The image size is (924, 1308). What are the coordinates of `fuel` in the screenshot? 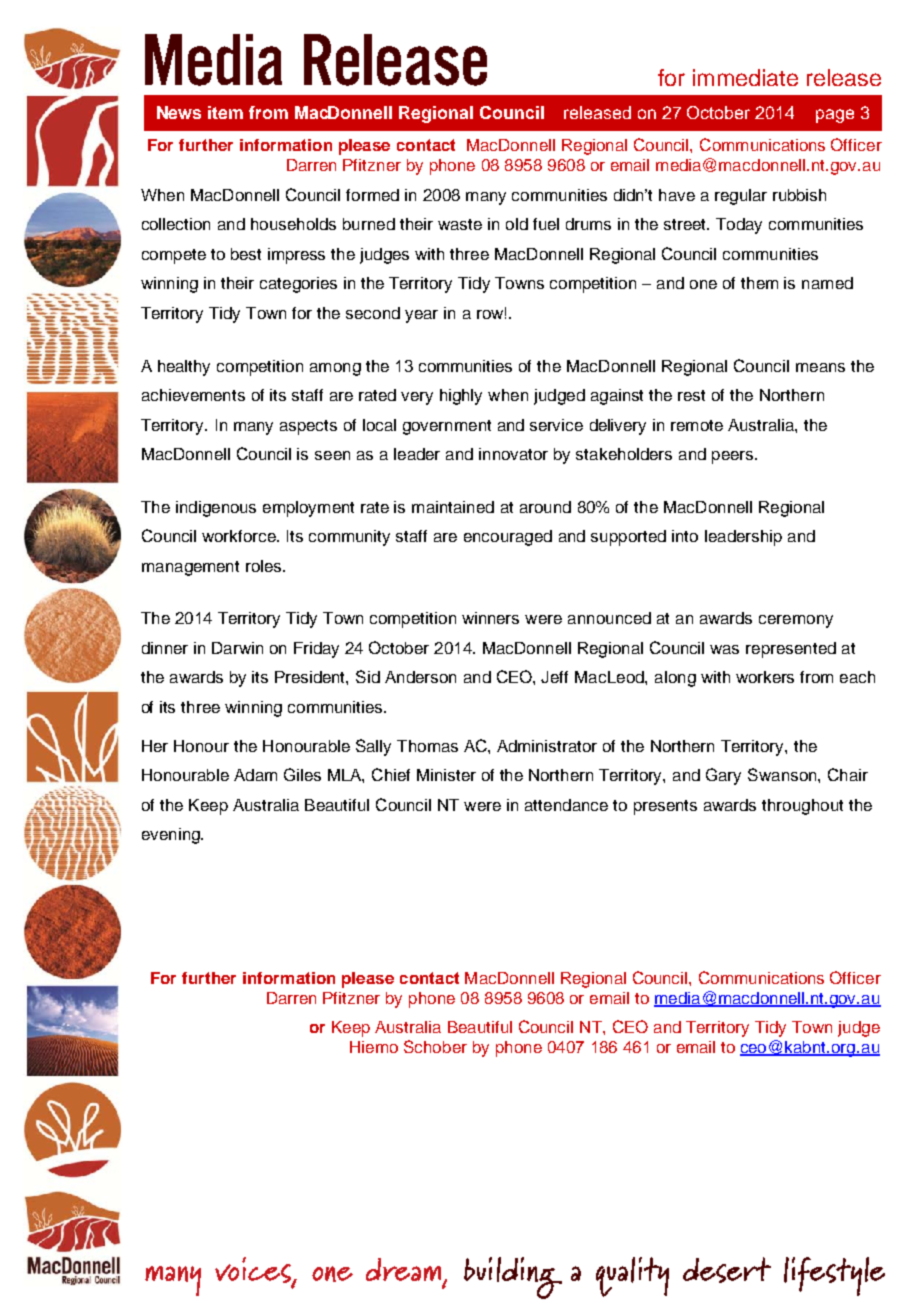 It's located at (546, 224).
